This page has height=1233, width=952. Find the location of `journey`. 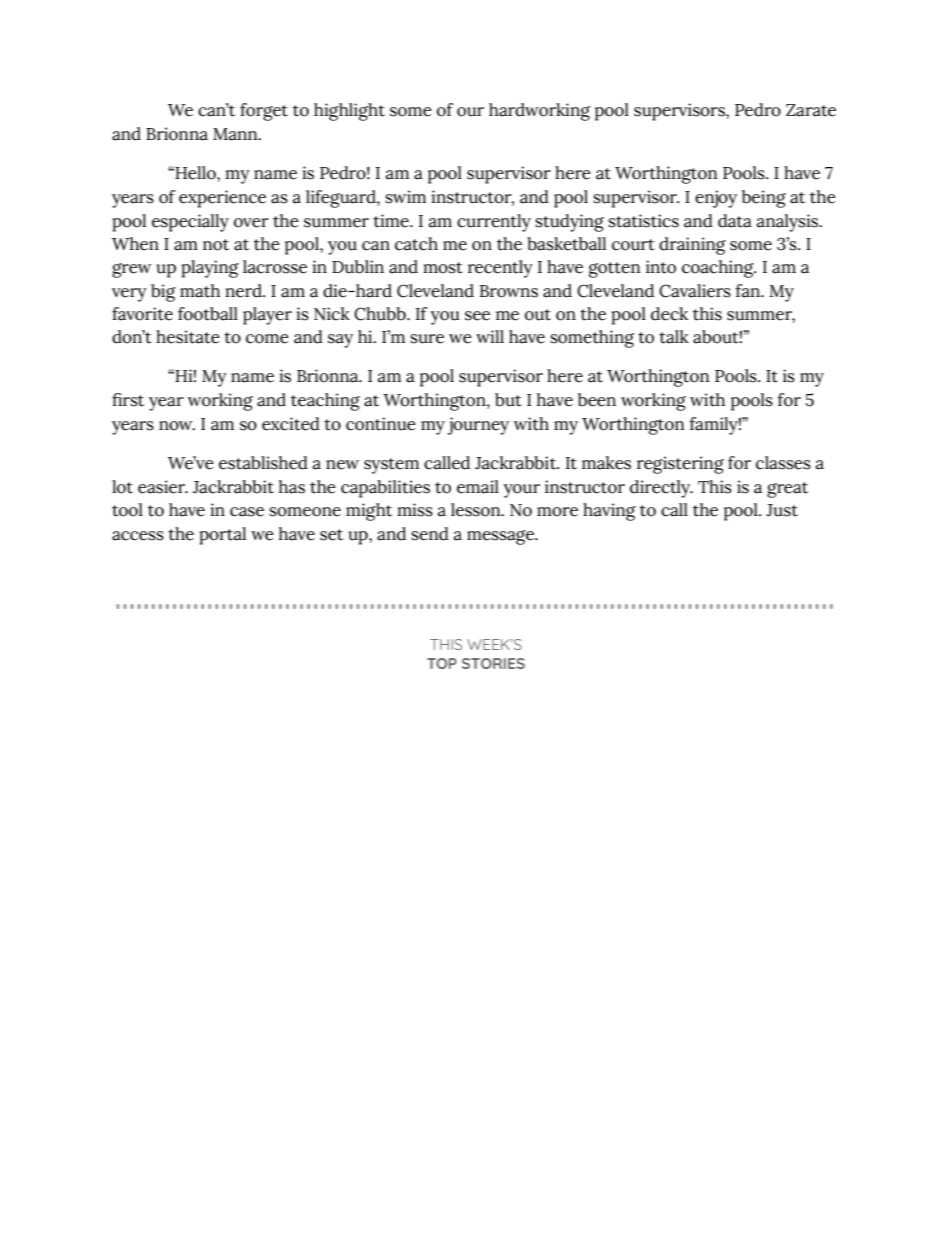

journey is located at coordinates (478, 426).
